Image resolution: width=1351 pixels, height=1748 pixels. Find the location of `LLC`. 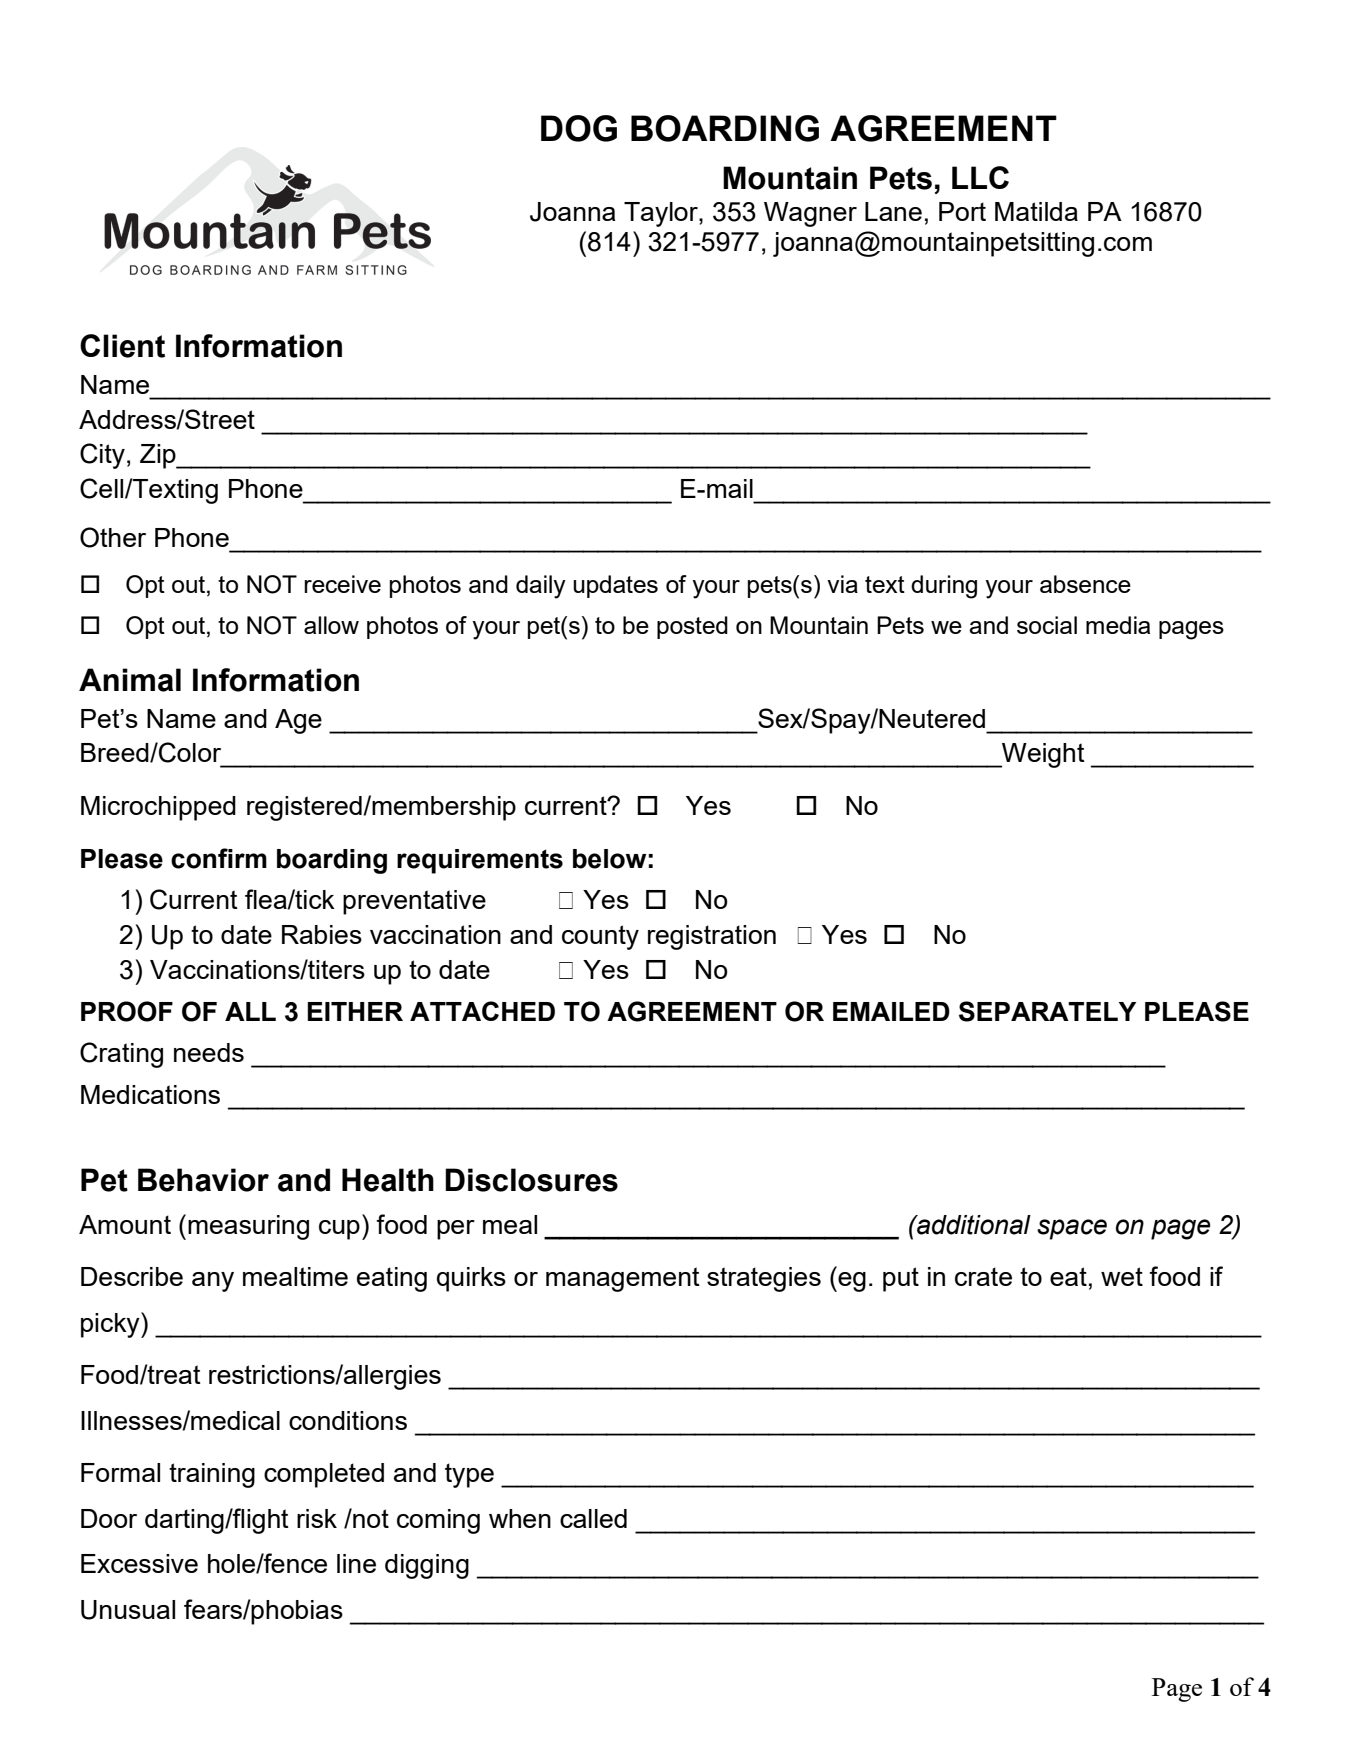

LLC is located at coordinates (980, 177).
